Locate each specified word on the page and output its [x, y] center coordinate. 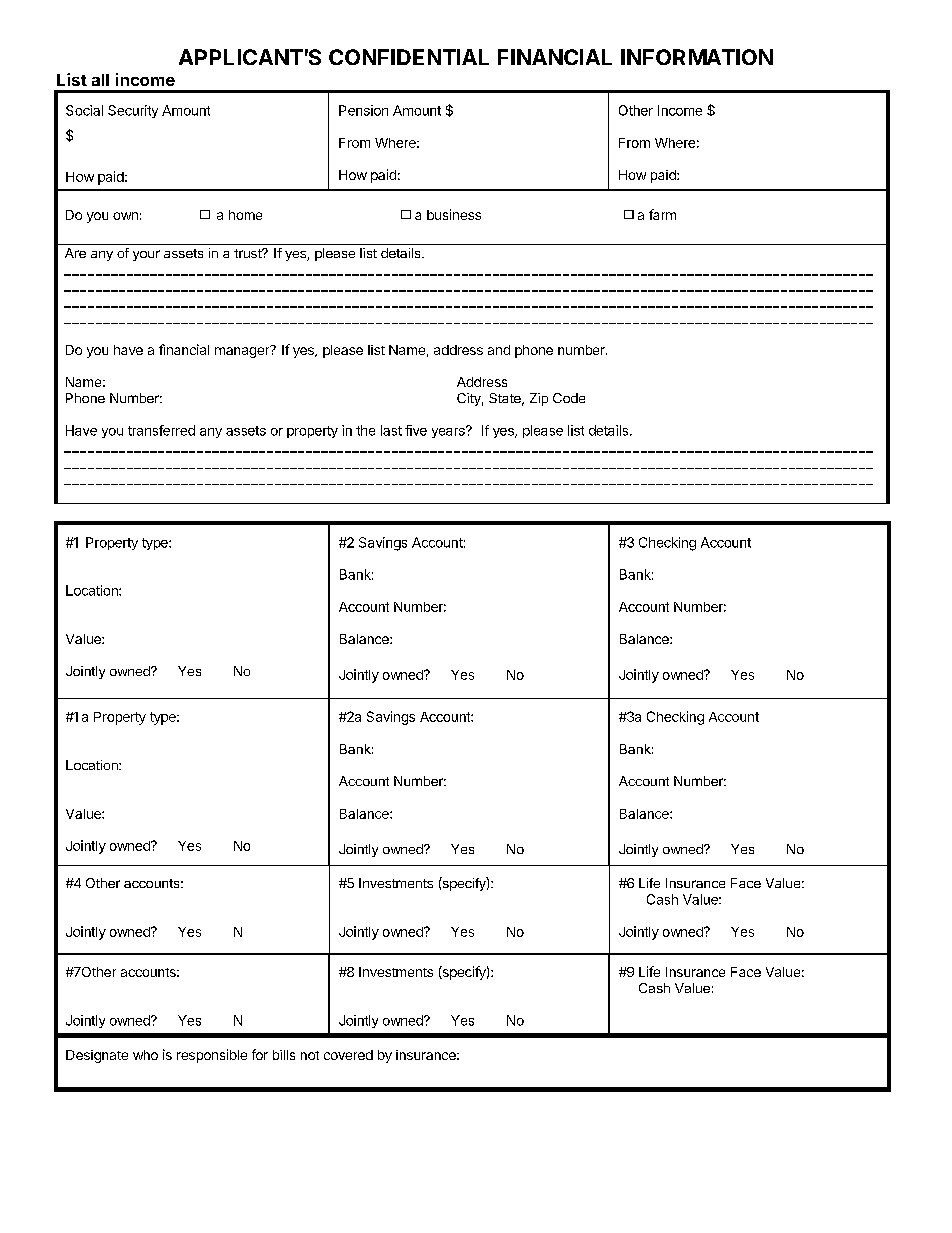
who [145, 1055]
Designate [97, 1056]
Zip [539, 399]
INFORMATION [697, 57]
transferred [161, 430]
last [391, 430]
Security [133, 111]
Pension [363, 110]
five [416, 430]
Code [569, 398]
